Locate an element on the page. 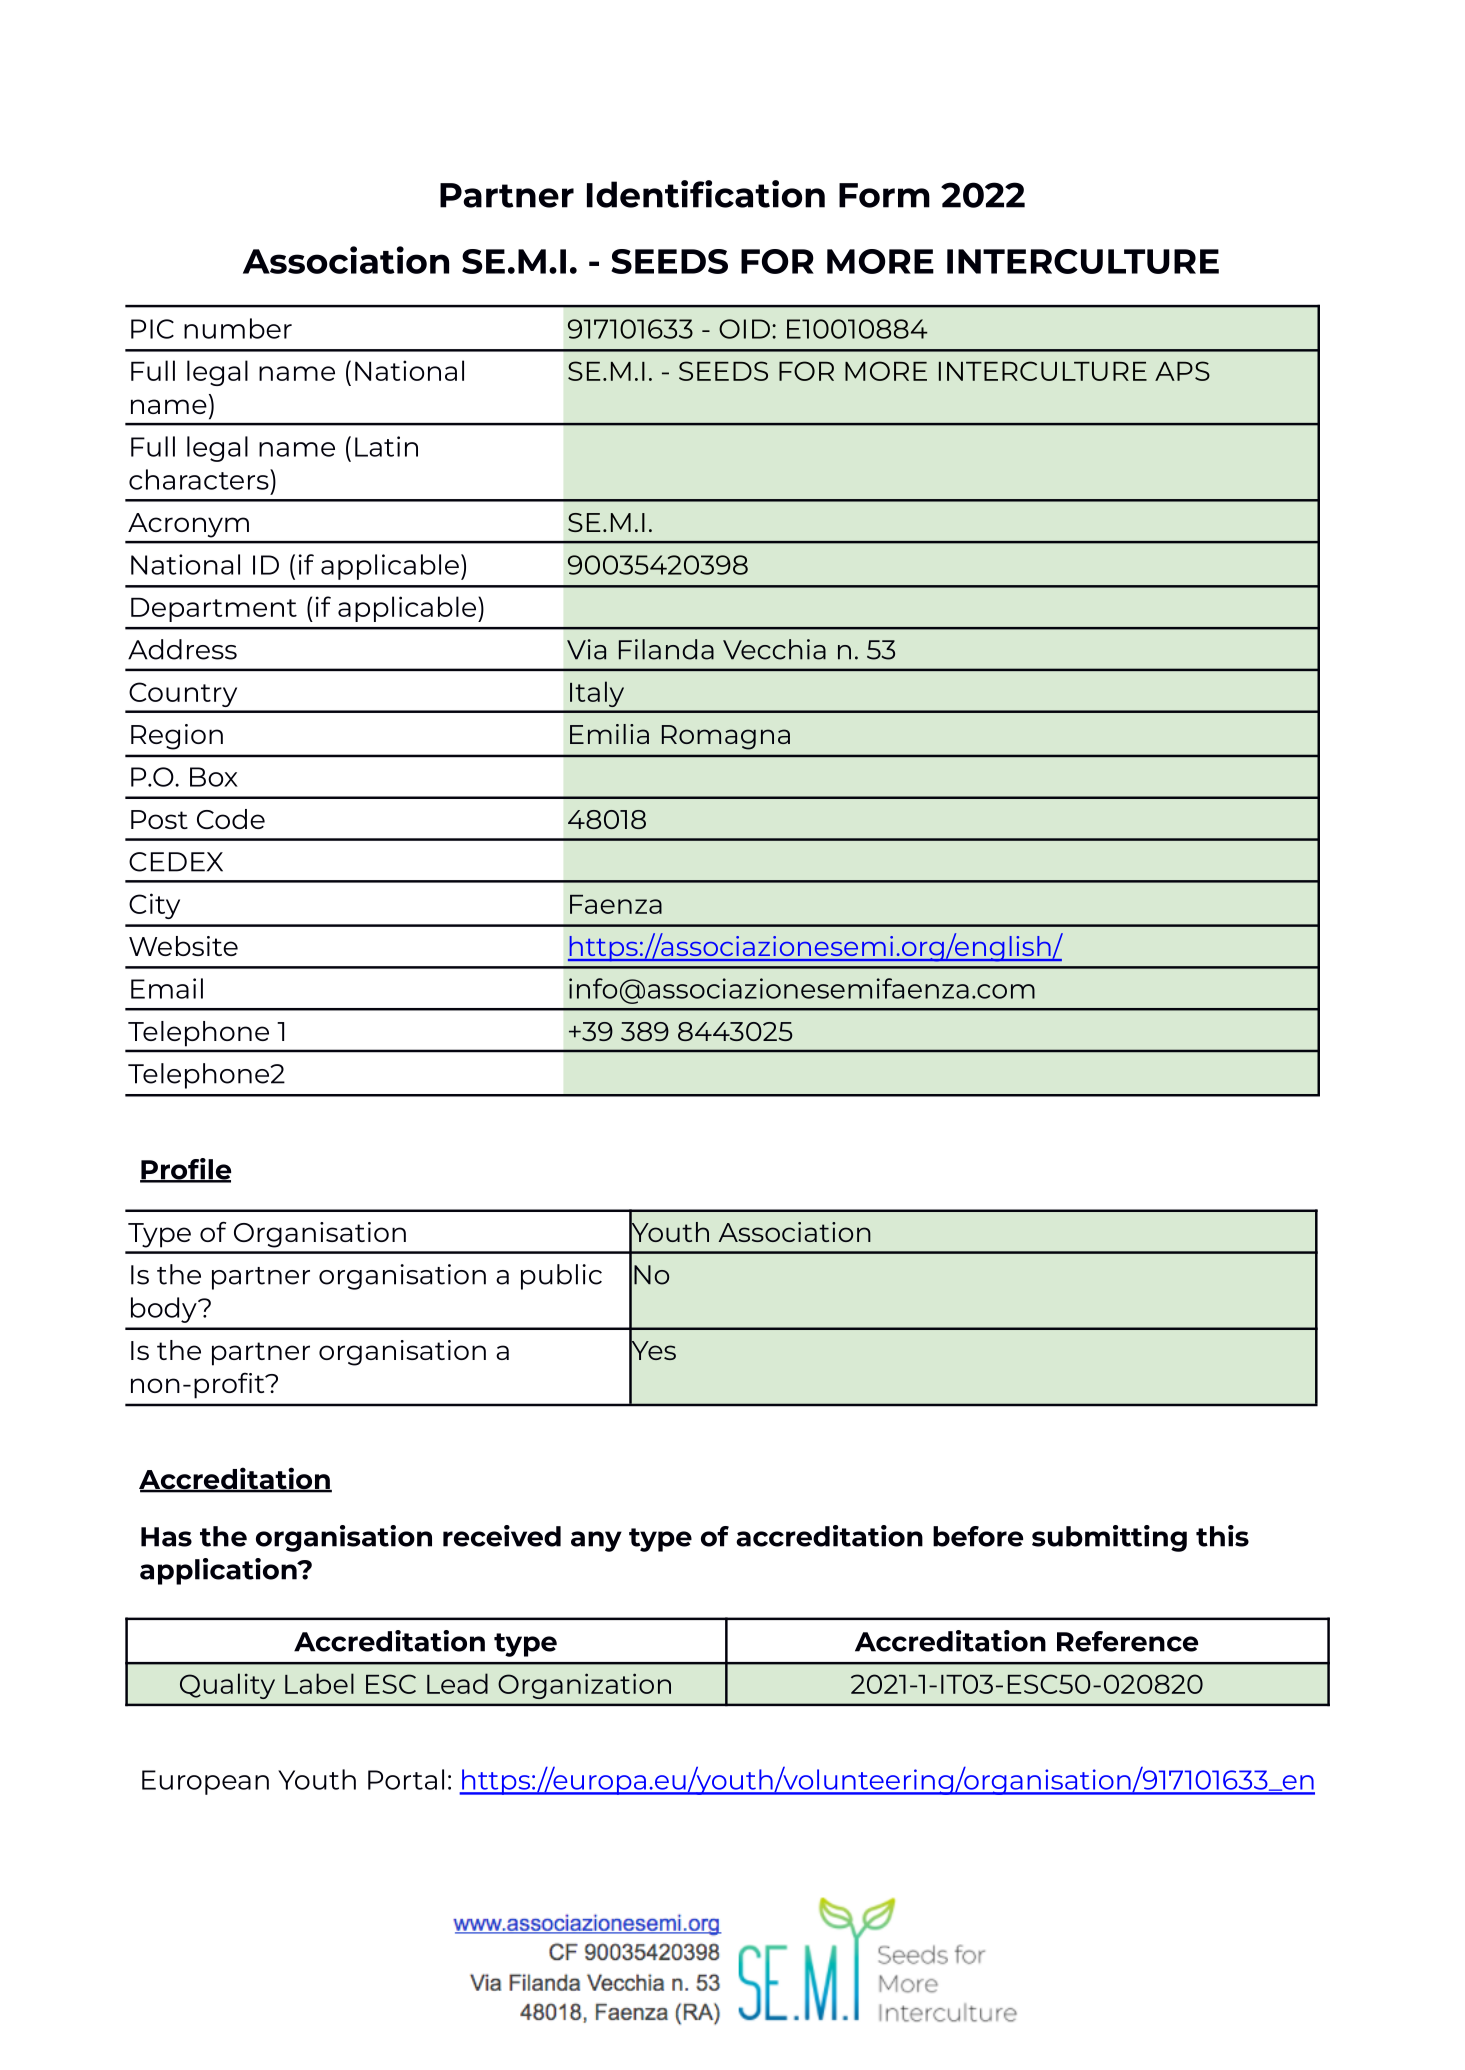  Identification is located at coordinates (706, 194).
